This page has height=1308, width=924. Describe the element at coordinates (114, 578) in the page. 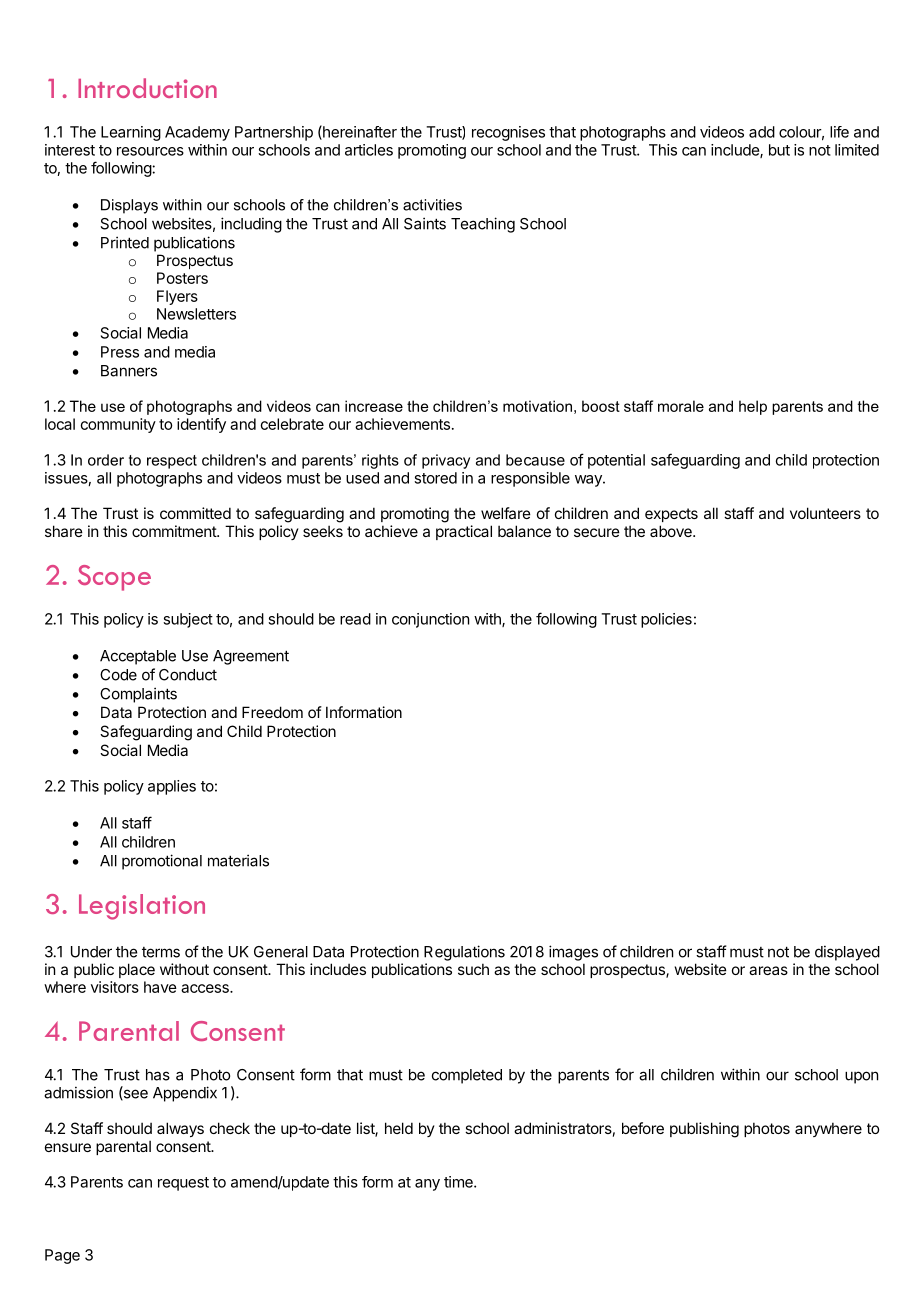

I see `Scope` at that location.
